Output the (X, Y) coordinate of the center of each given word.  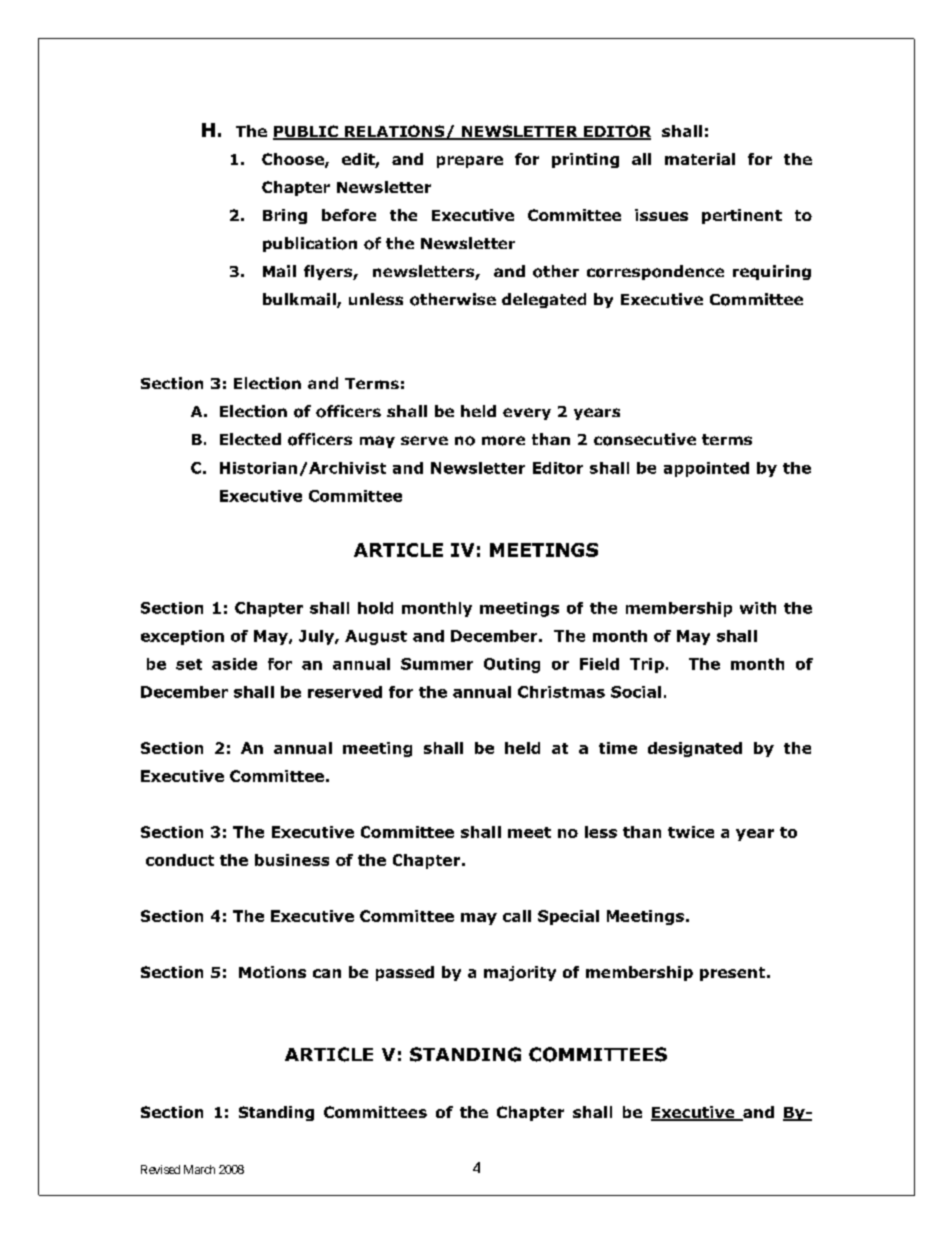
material (700, 159)
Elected (250, 439)
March (199, 1169)
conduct (180, 860)
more (503, 441)
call (517, 916)
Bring (285, 216)
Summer (437, 664)
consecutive (645, 439)
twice (691, 832)
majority (520, 973)
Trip (647, 665)
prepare (470, 162)
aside (234, 664)
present (732, 974)
